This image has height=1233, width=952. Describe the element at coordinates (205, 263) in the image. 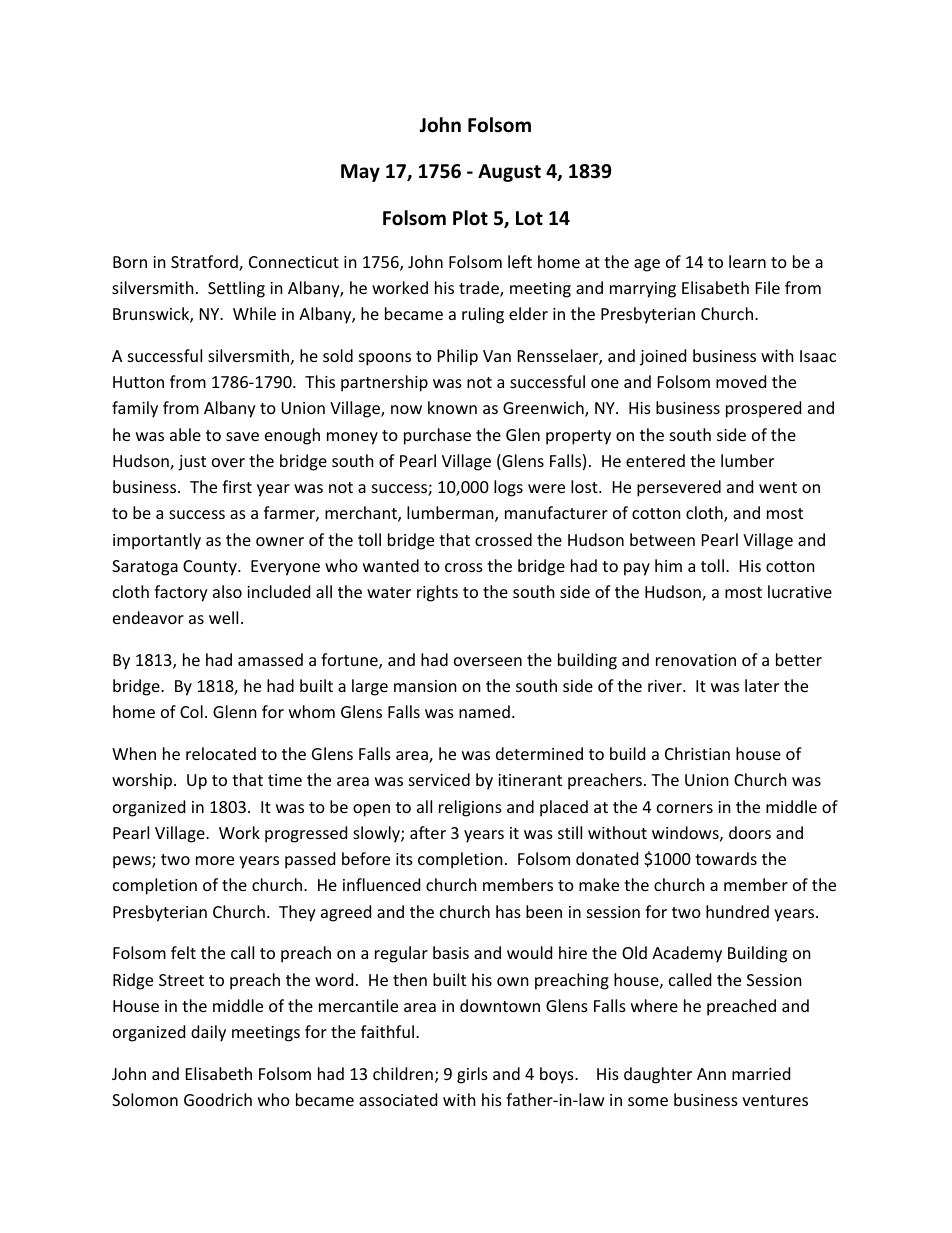

I see `Stratford` at that location.
